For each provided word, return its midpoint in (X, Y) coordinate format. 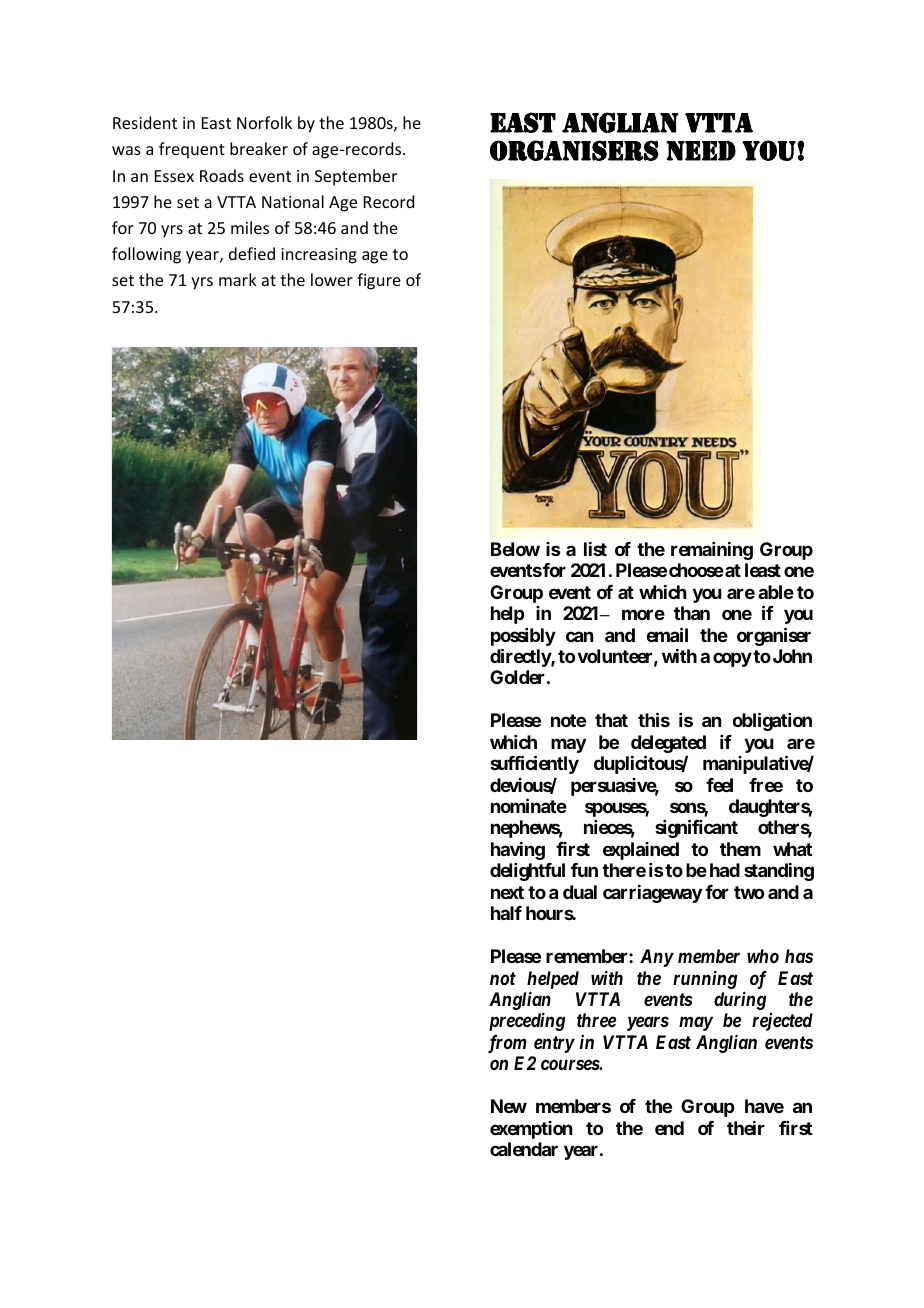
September (356, 177)
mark (238, 279)
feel (719, 785)
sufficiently (534, 764)
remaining (712, 551)
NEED (701, 151)
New (509, 1106)
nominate (529, 805)
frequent (192, 150)
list (595, 549)
